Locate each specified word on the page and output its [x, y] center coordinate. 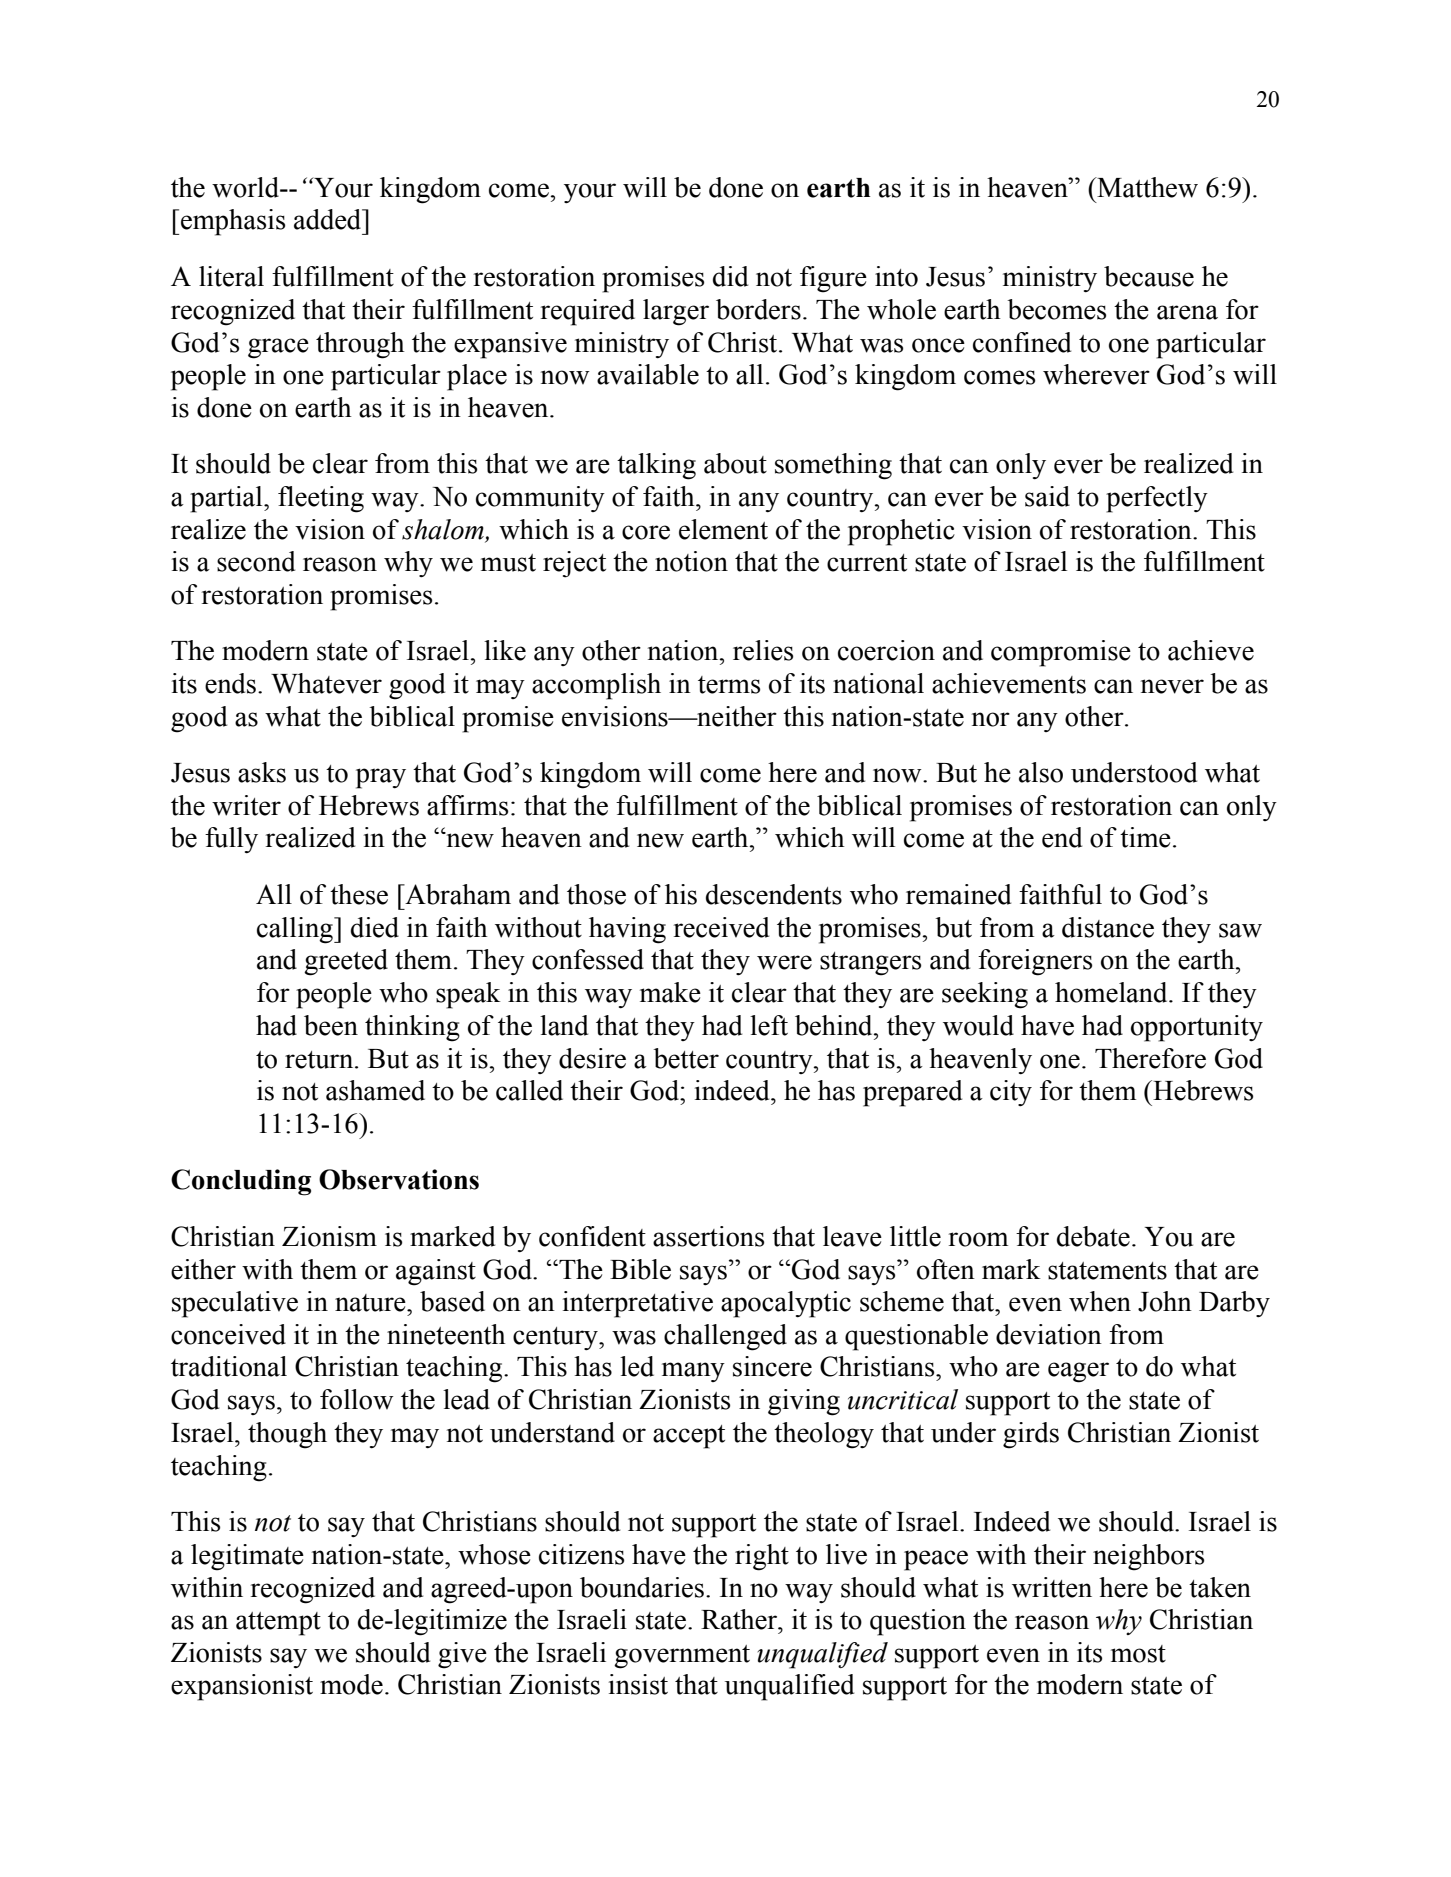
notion [691, 561]
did [730, 276]
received [721, 927]
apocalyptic [786, 1304]
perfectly [1157, 499]
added [329, 219]
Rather [740, 1619]
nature [371, 1303]
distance [1108, 927]
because [1149, 276]
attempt [278, 1624]
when [1100, 1301]
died [375, 927]
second [256, 561]
